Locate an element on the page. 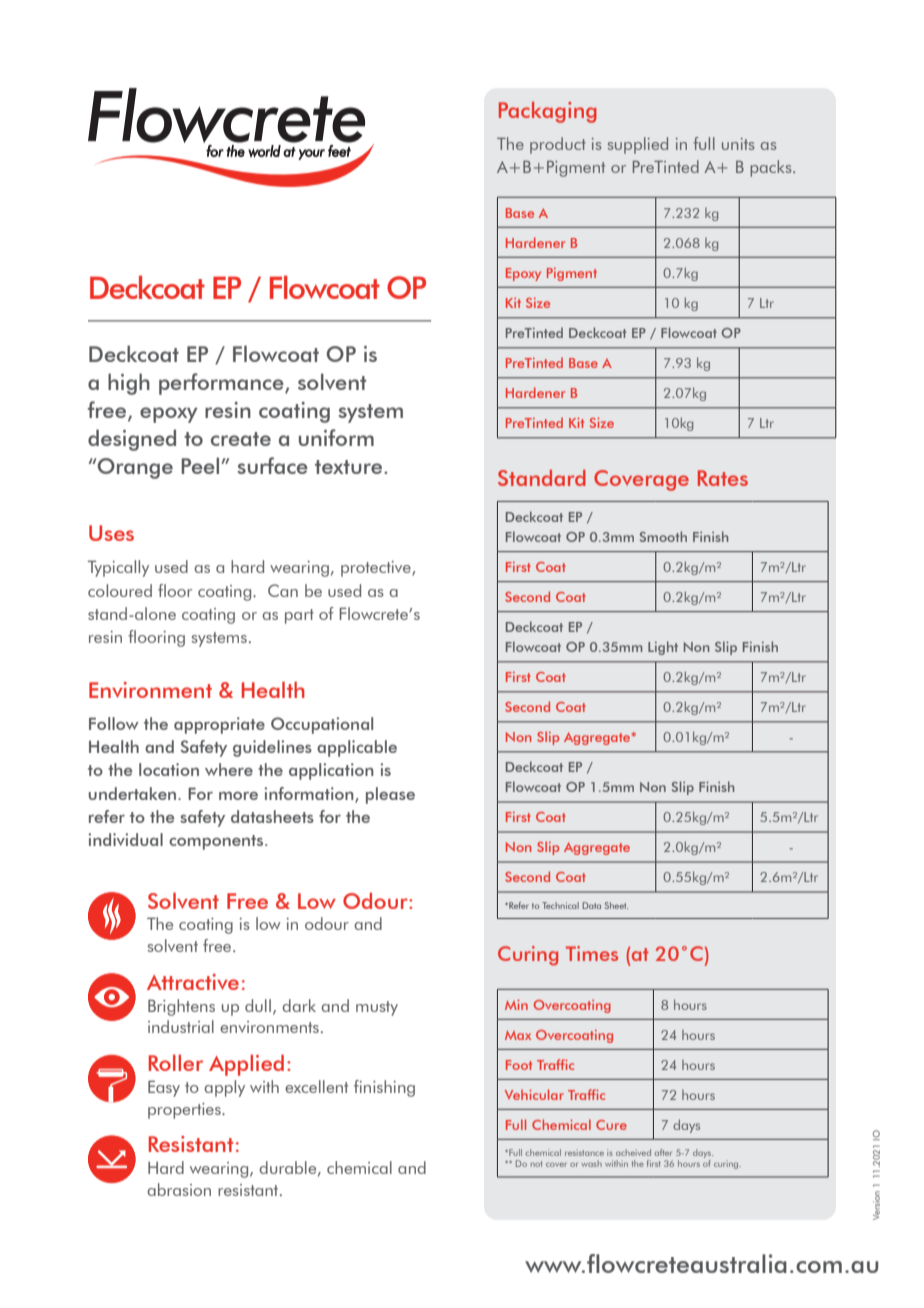 The image size is (924, 1308). Packaging is located at coordinates (548, 112).
